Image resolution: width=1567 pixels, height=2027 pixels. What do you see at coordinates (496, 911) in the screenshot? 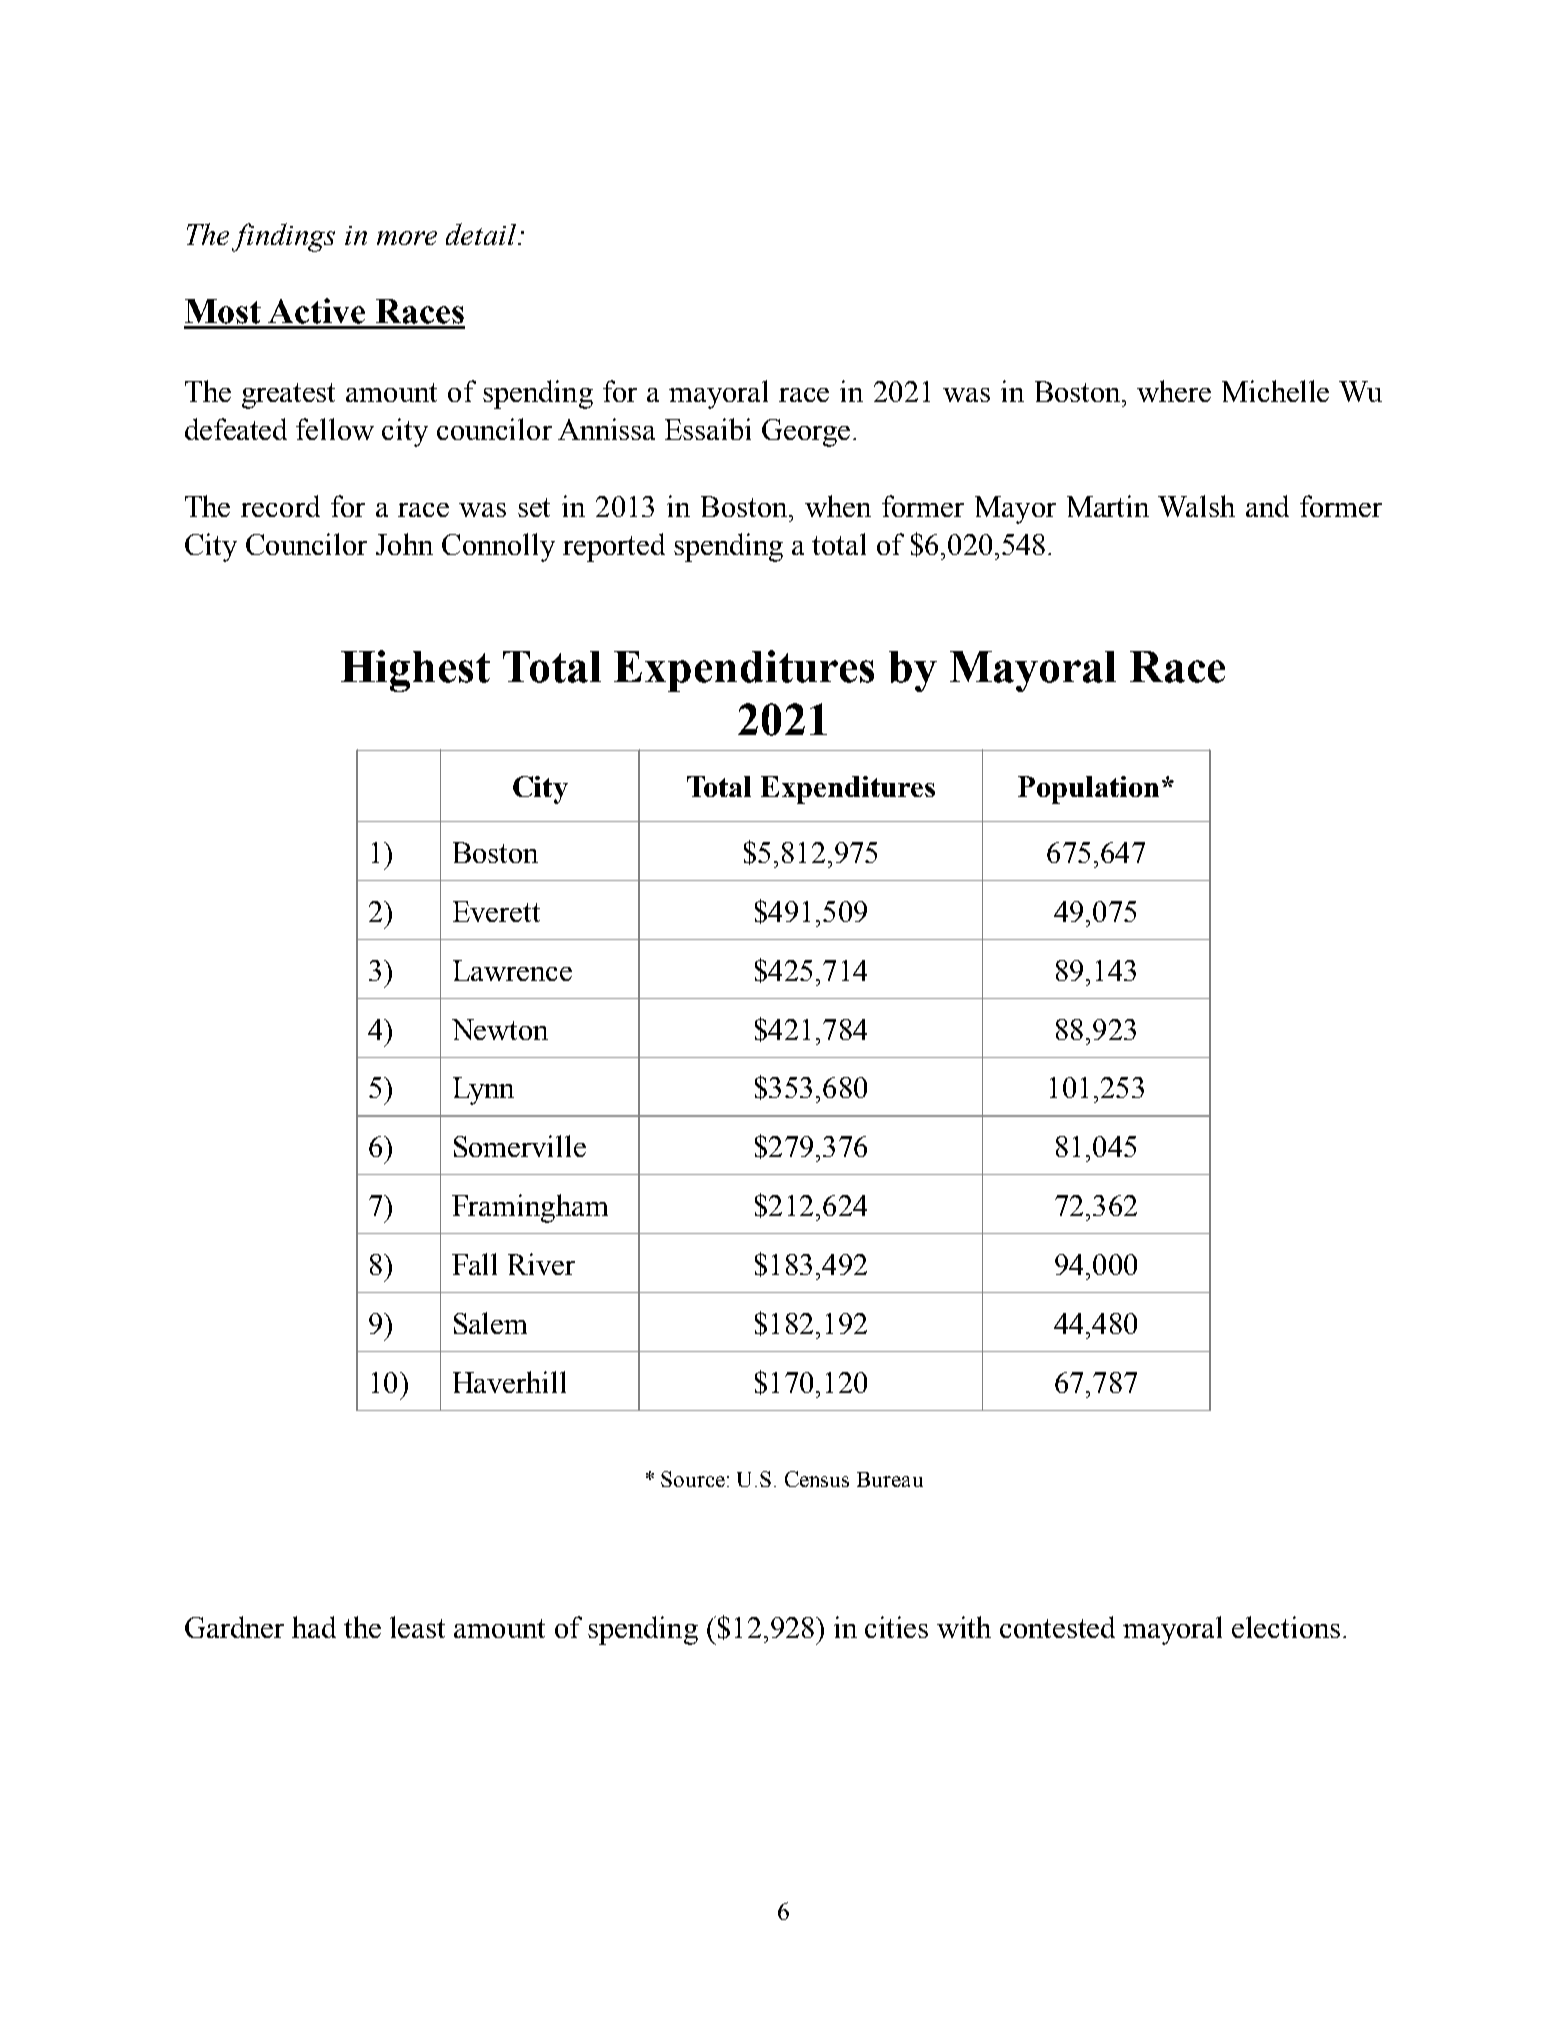
I see `Everett` at bounding box center [496, 911].
